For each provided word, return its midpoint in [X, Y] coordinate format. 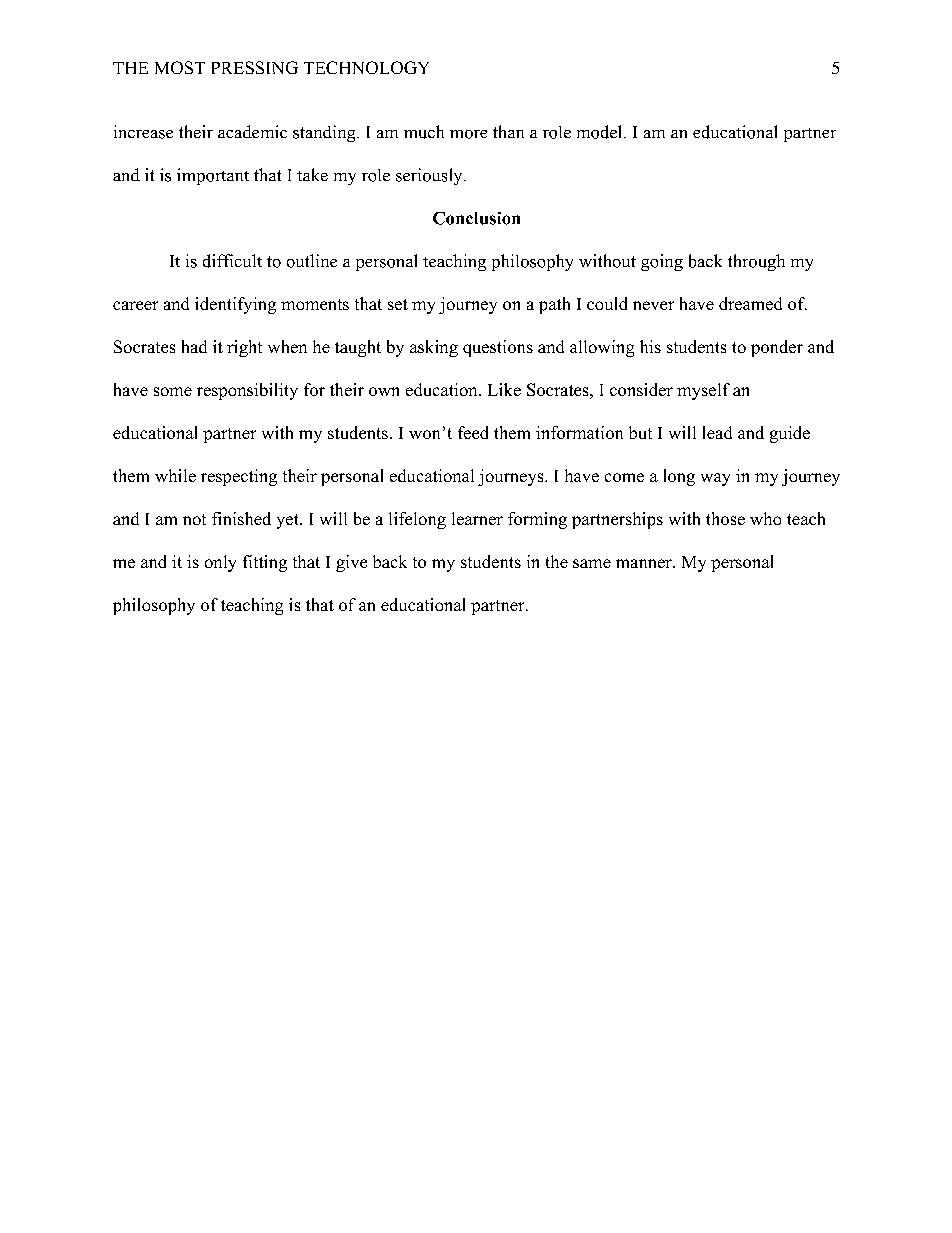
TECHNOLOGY [366, 67]
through [756, 262]
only [220, 563]
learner [477, 518]
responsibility [247, 391]
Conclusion [476, 218]
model [601, 132]
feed [473, 432]
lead [717, 432]
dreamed [750, 303]
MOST [180, 67]
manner [645, 563]
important [213, 176]
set [398, 304]
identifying [235, 305]
